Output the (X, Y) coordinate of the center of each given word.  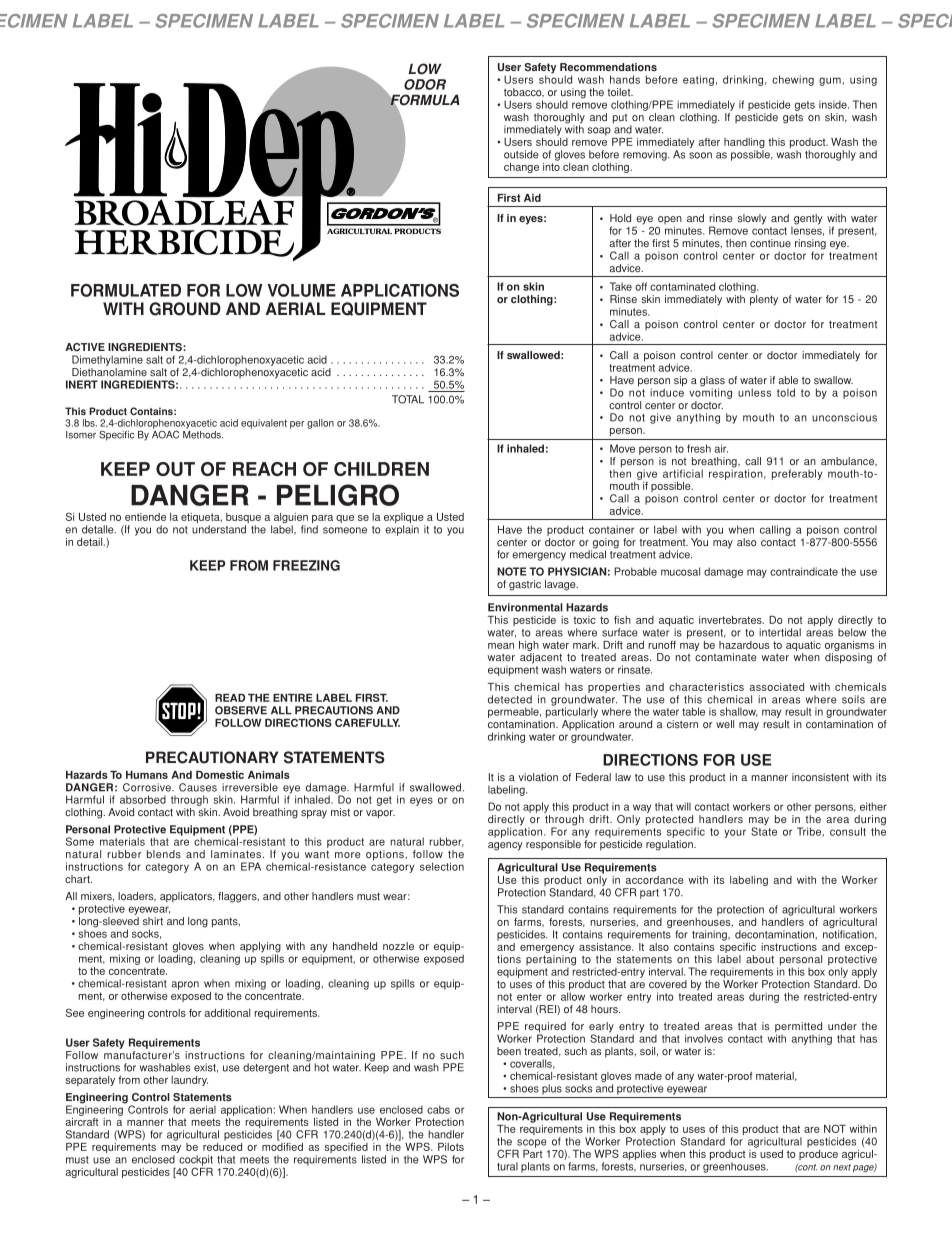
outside (521, 154)
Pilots (451, 1147)
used (771, 1154)
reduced (222, 1145)
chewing (793, 80)
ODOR (425, 84)
